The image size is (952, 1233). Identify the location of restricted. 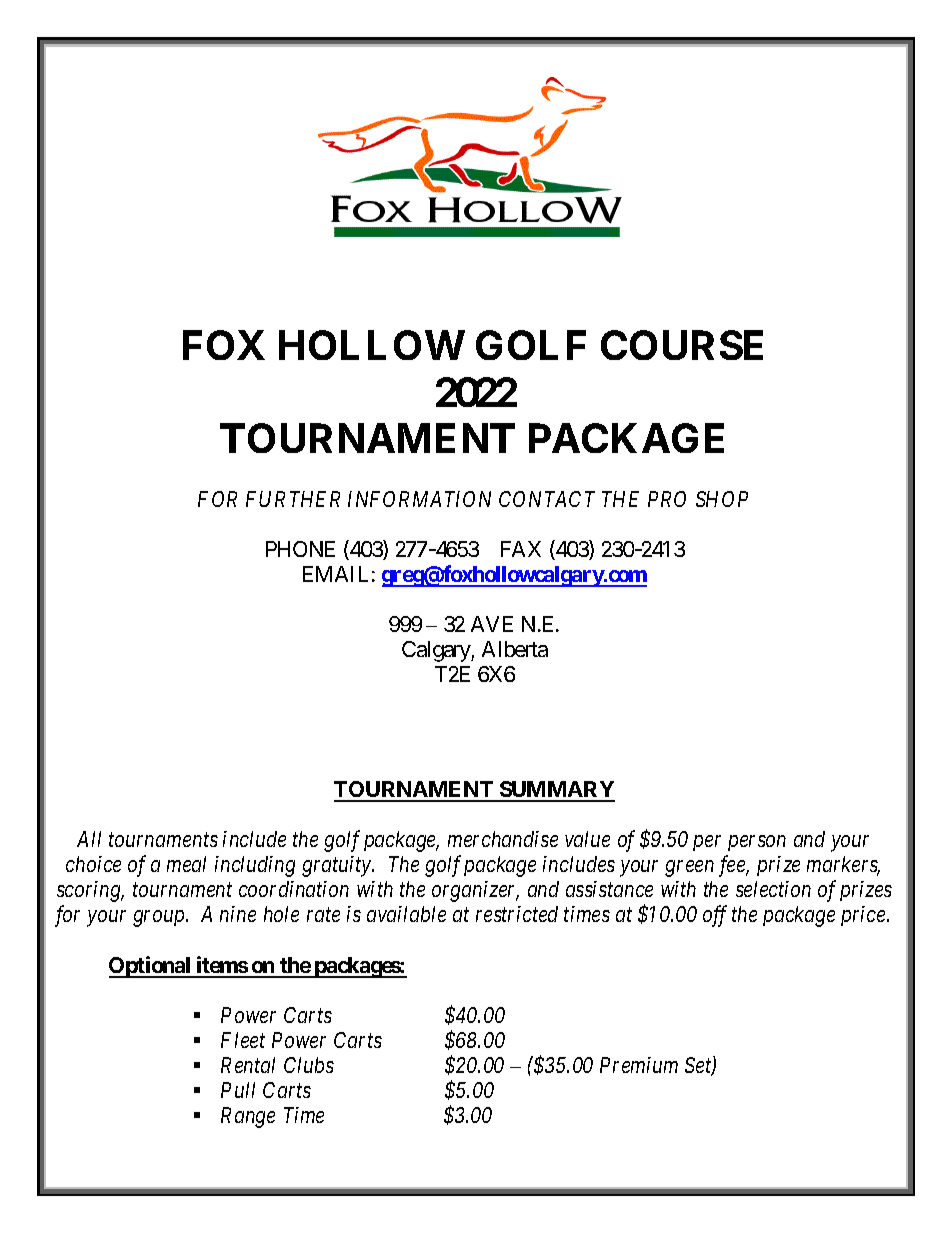
(517, 914).
